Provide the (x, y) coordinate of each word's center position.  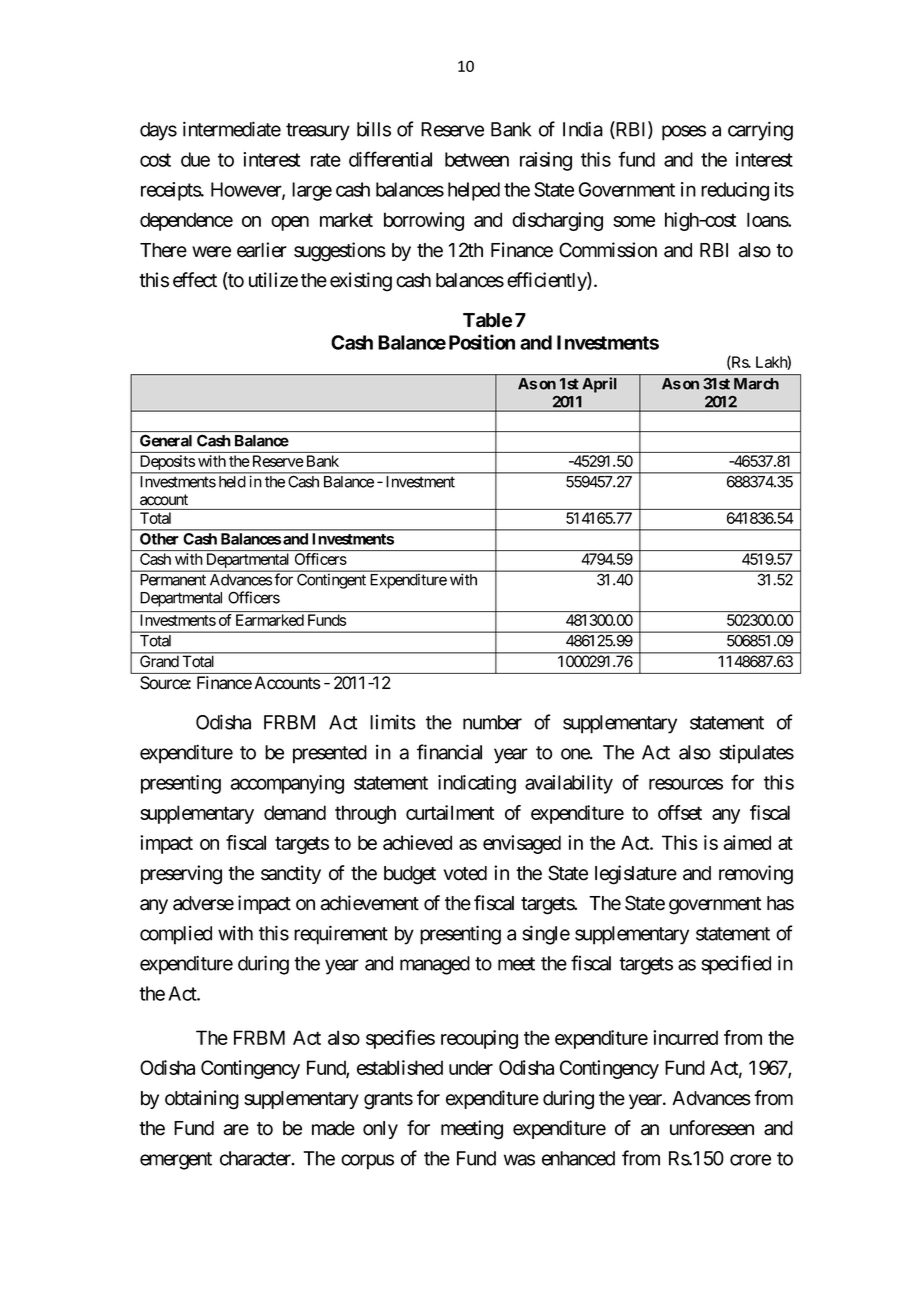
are (236, 1130)
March (756, 384)
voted (465, 873)
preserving (181, 875)
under (471, 1067)
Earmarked (270, 620)
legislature (636, 875)
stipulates (756, 754)
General (166, 441)
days (158, 131)
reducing (735, 191)
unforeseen (712, 1128)
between (477, 159)
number (492, 722)
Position (482, 342)
